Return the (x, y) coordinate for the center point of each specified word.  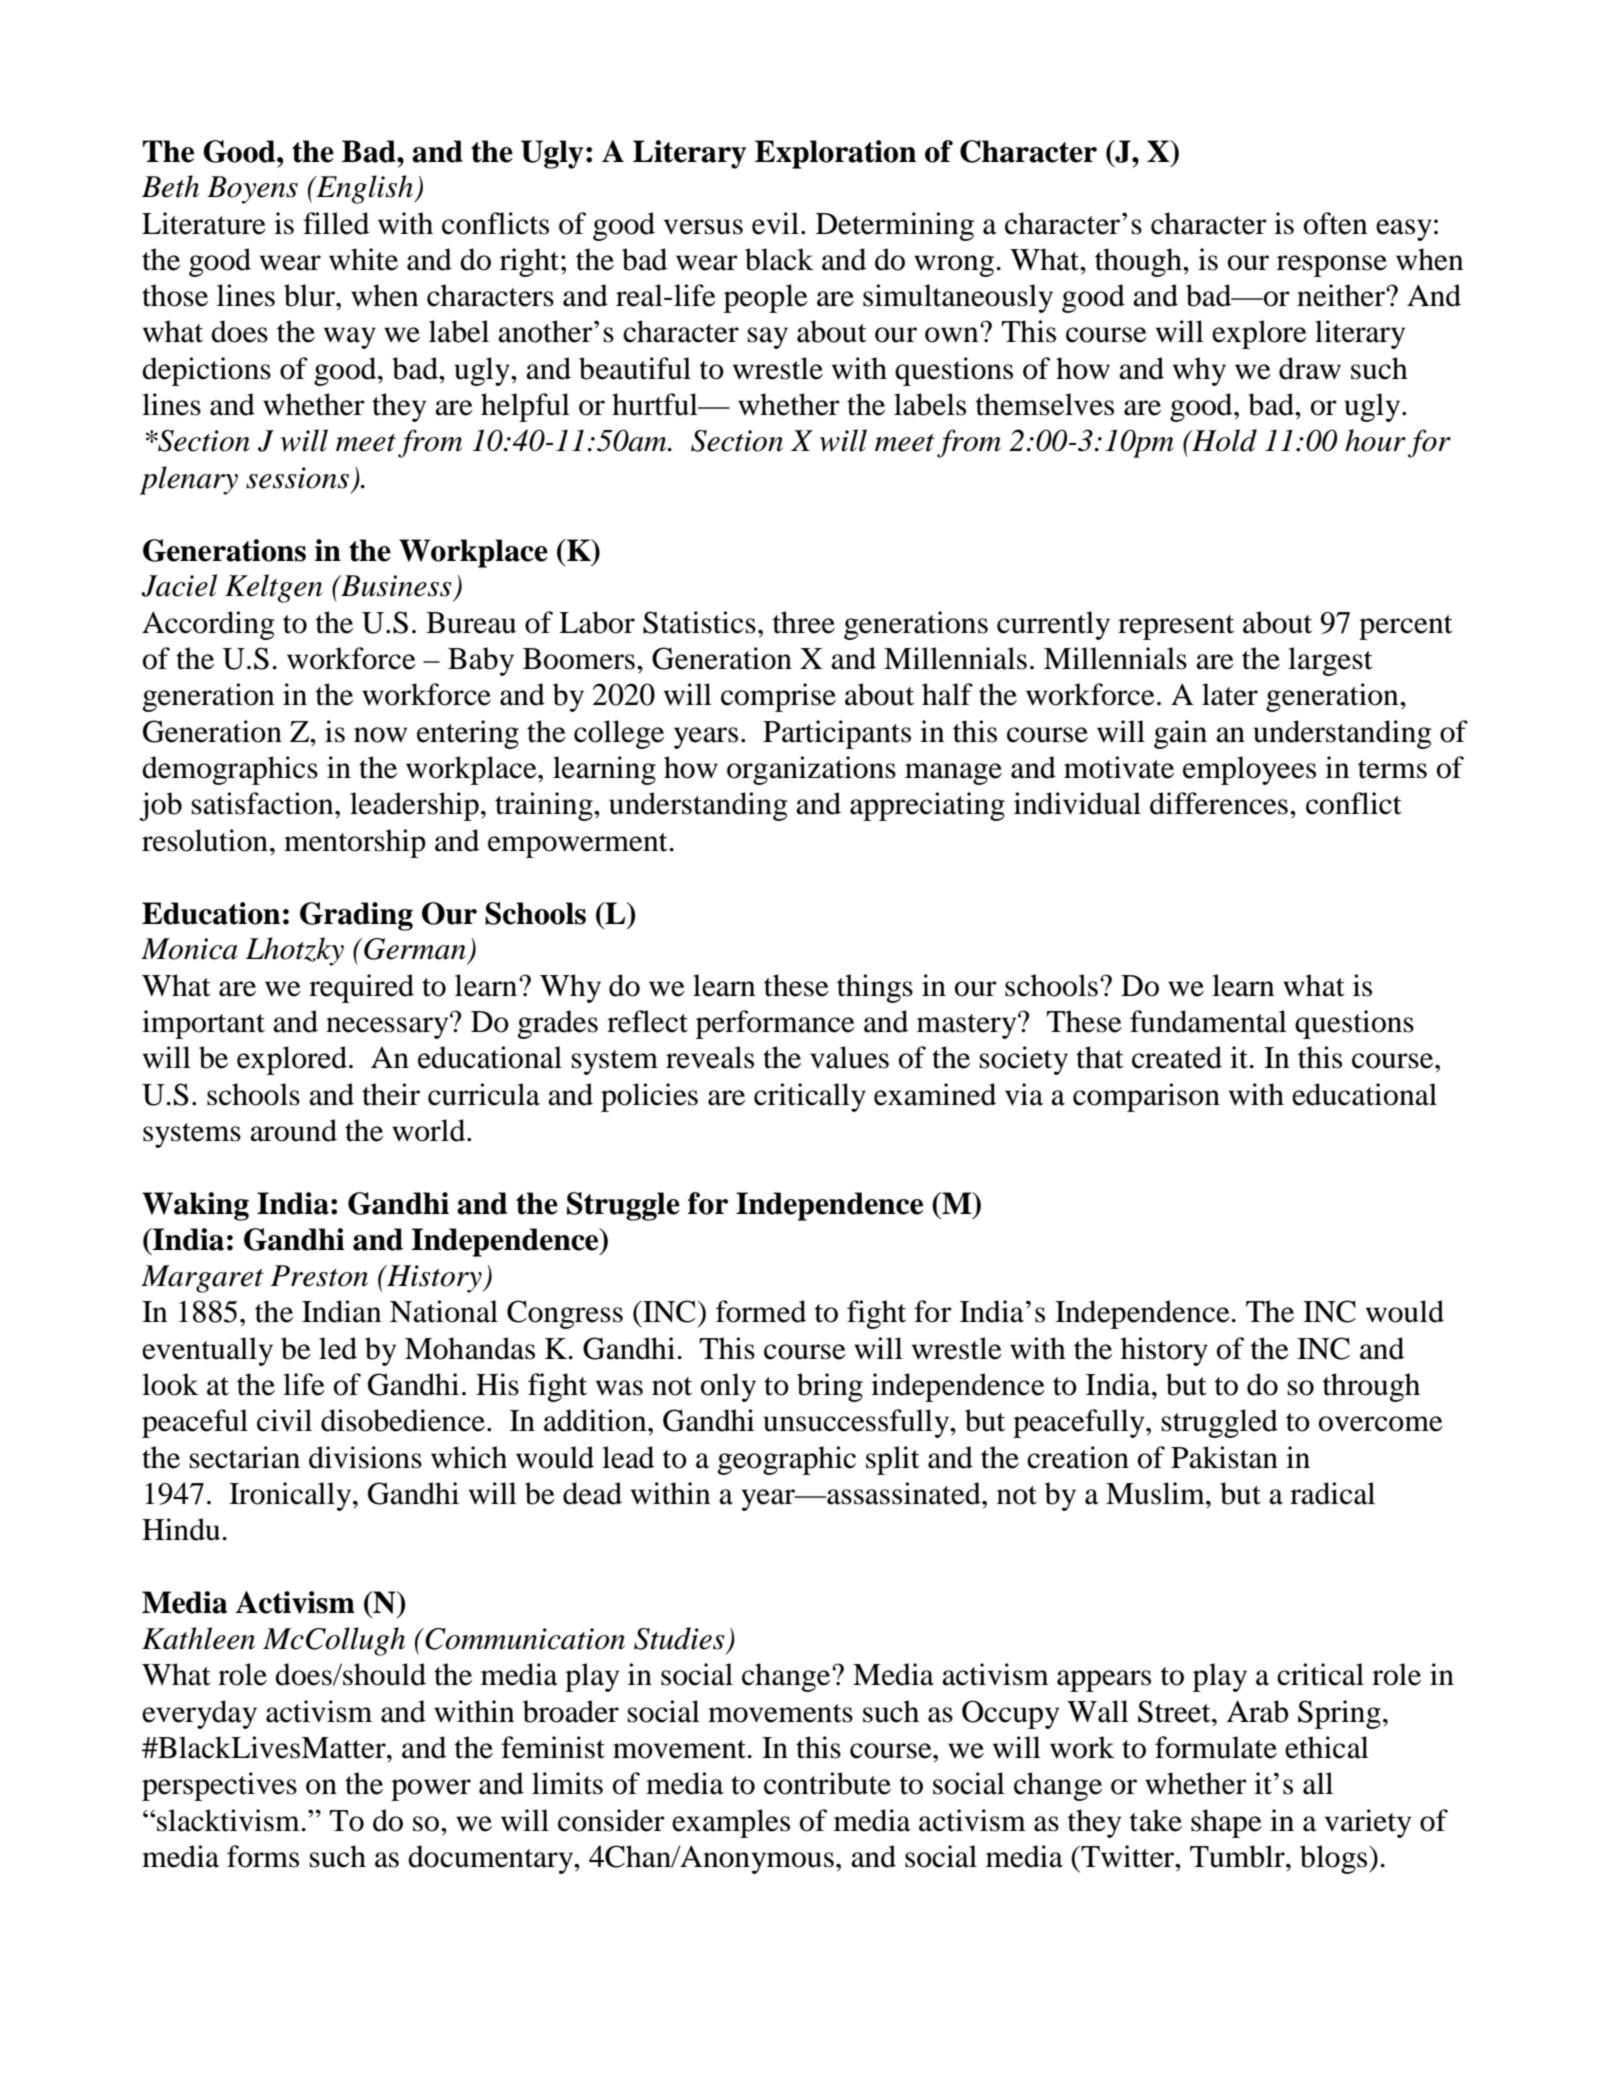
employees (1249, 770)
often (1336, 223)
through (1371, 1387)
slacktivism (229, 1820)
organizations (811, 770)
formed (761, 1311)
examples (731, 1823)
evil (775, 223)
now (380, 735)
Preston (319, 1276)
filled (336, 223)
